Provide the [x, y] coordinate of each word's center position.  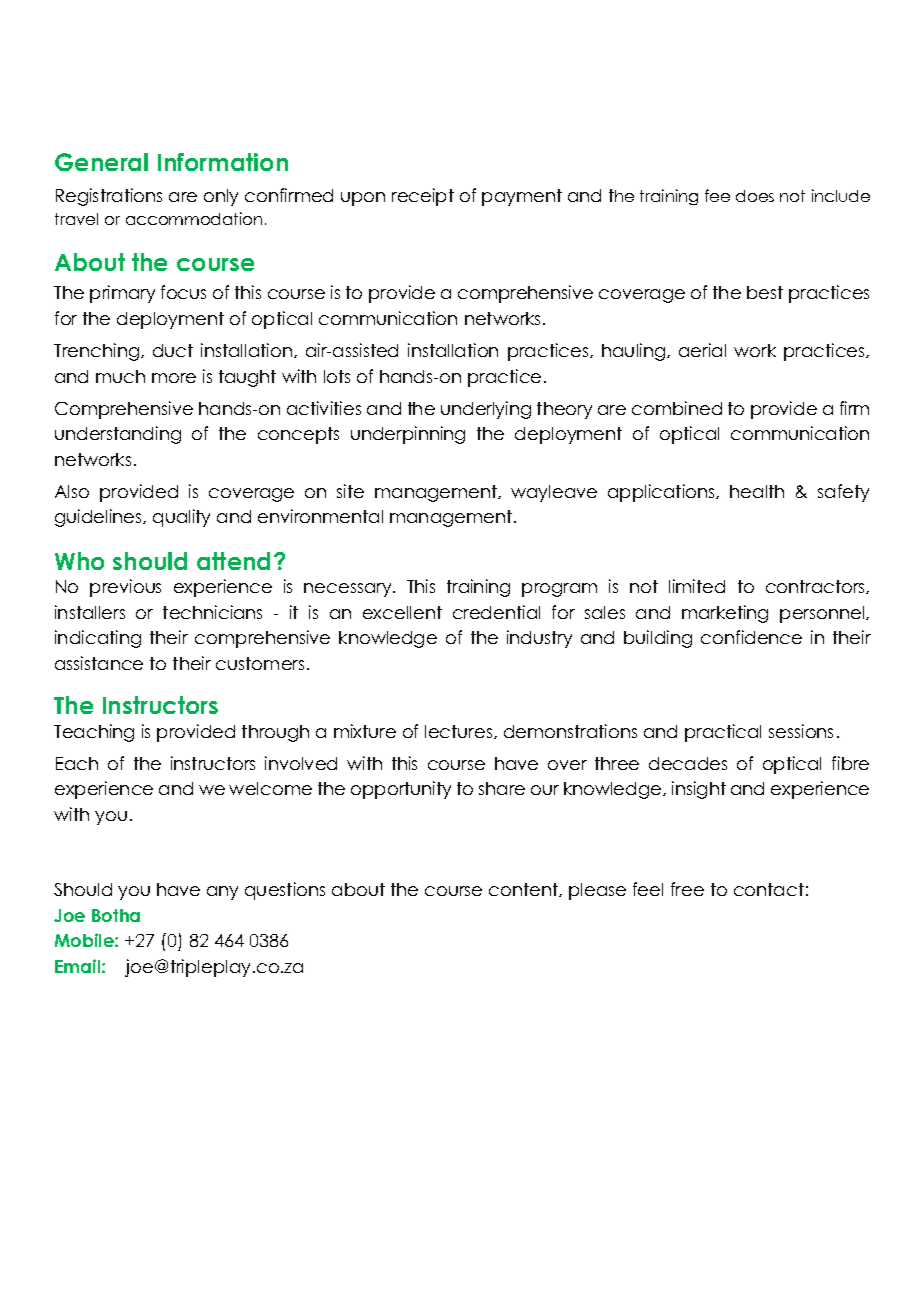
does [755, 196]
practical [723, 733]
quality [181, 518]
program [559, 590]
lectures [460, 732]
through [275, 733]
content [524, 890]
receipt [423, 197]
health [757, 491]
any [222, 893]
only [221, 197]
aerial [702, 350]
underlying [486, 410]
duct [173, 350]
